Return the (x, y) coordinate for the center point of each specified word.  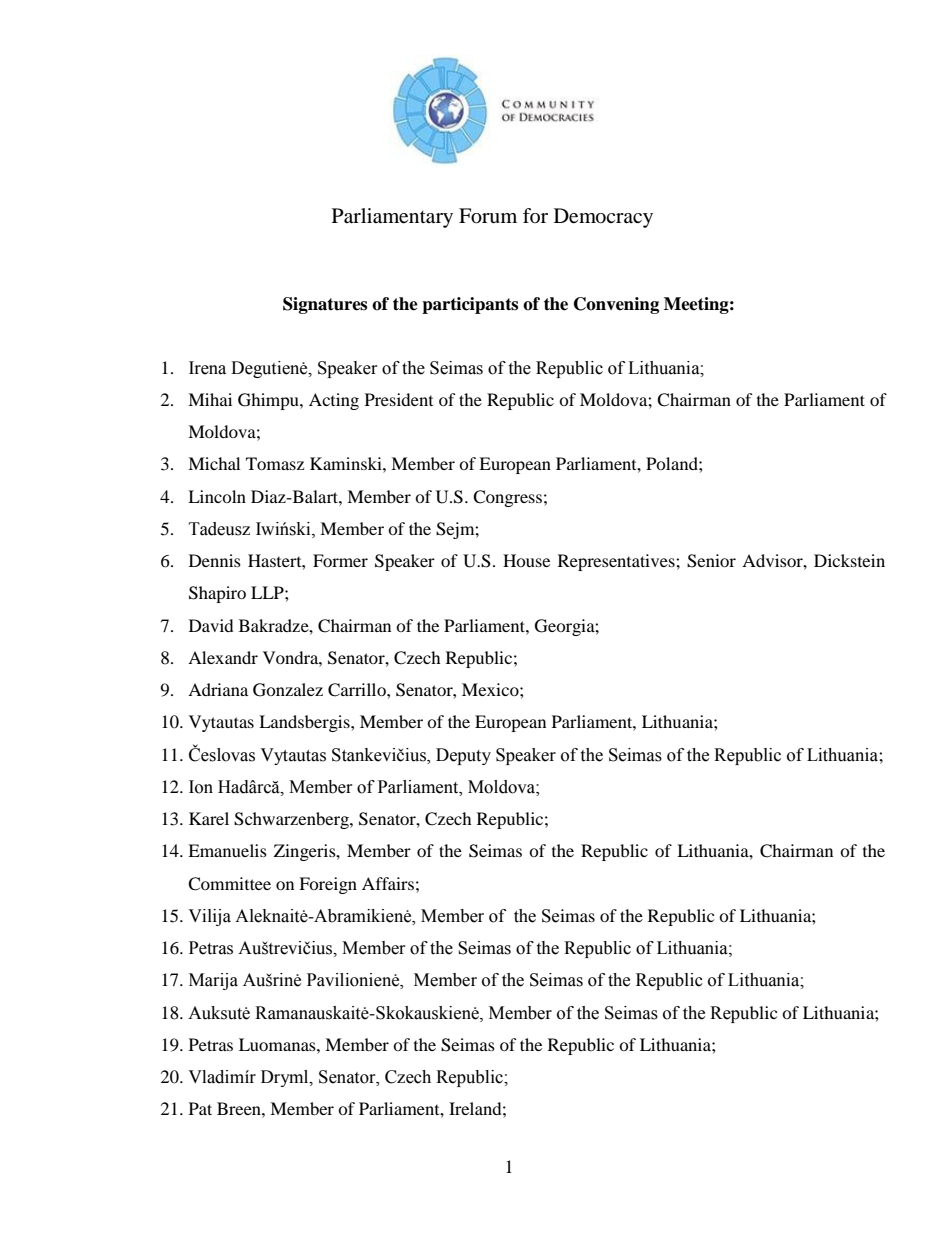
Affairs (388, 883)
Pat (200, 1108)
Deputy (463, 756)
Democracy (603, 218)
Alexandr (223, 657)
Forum (488, 216)
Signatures (325, 305)
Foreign (328, 885)
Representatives (617, 562)
